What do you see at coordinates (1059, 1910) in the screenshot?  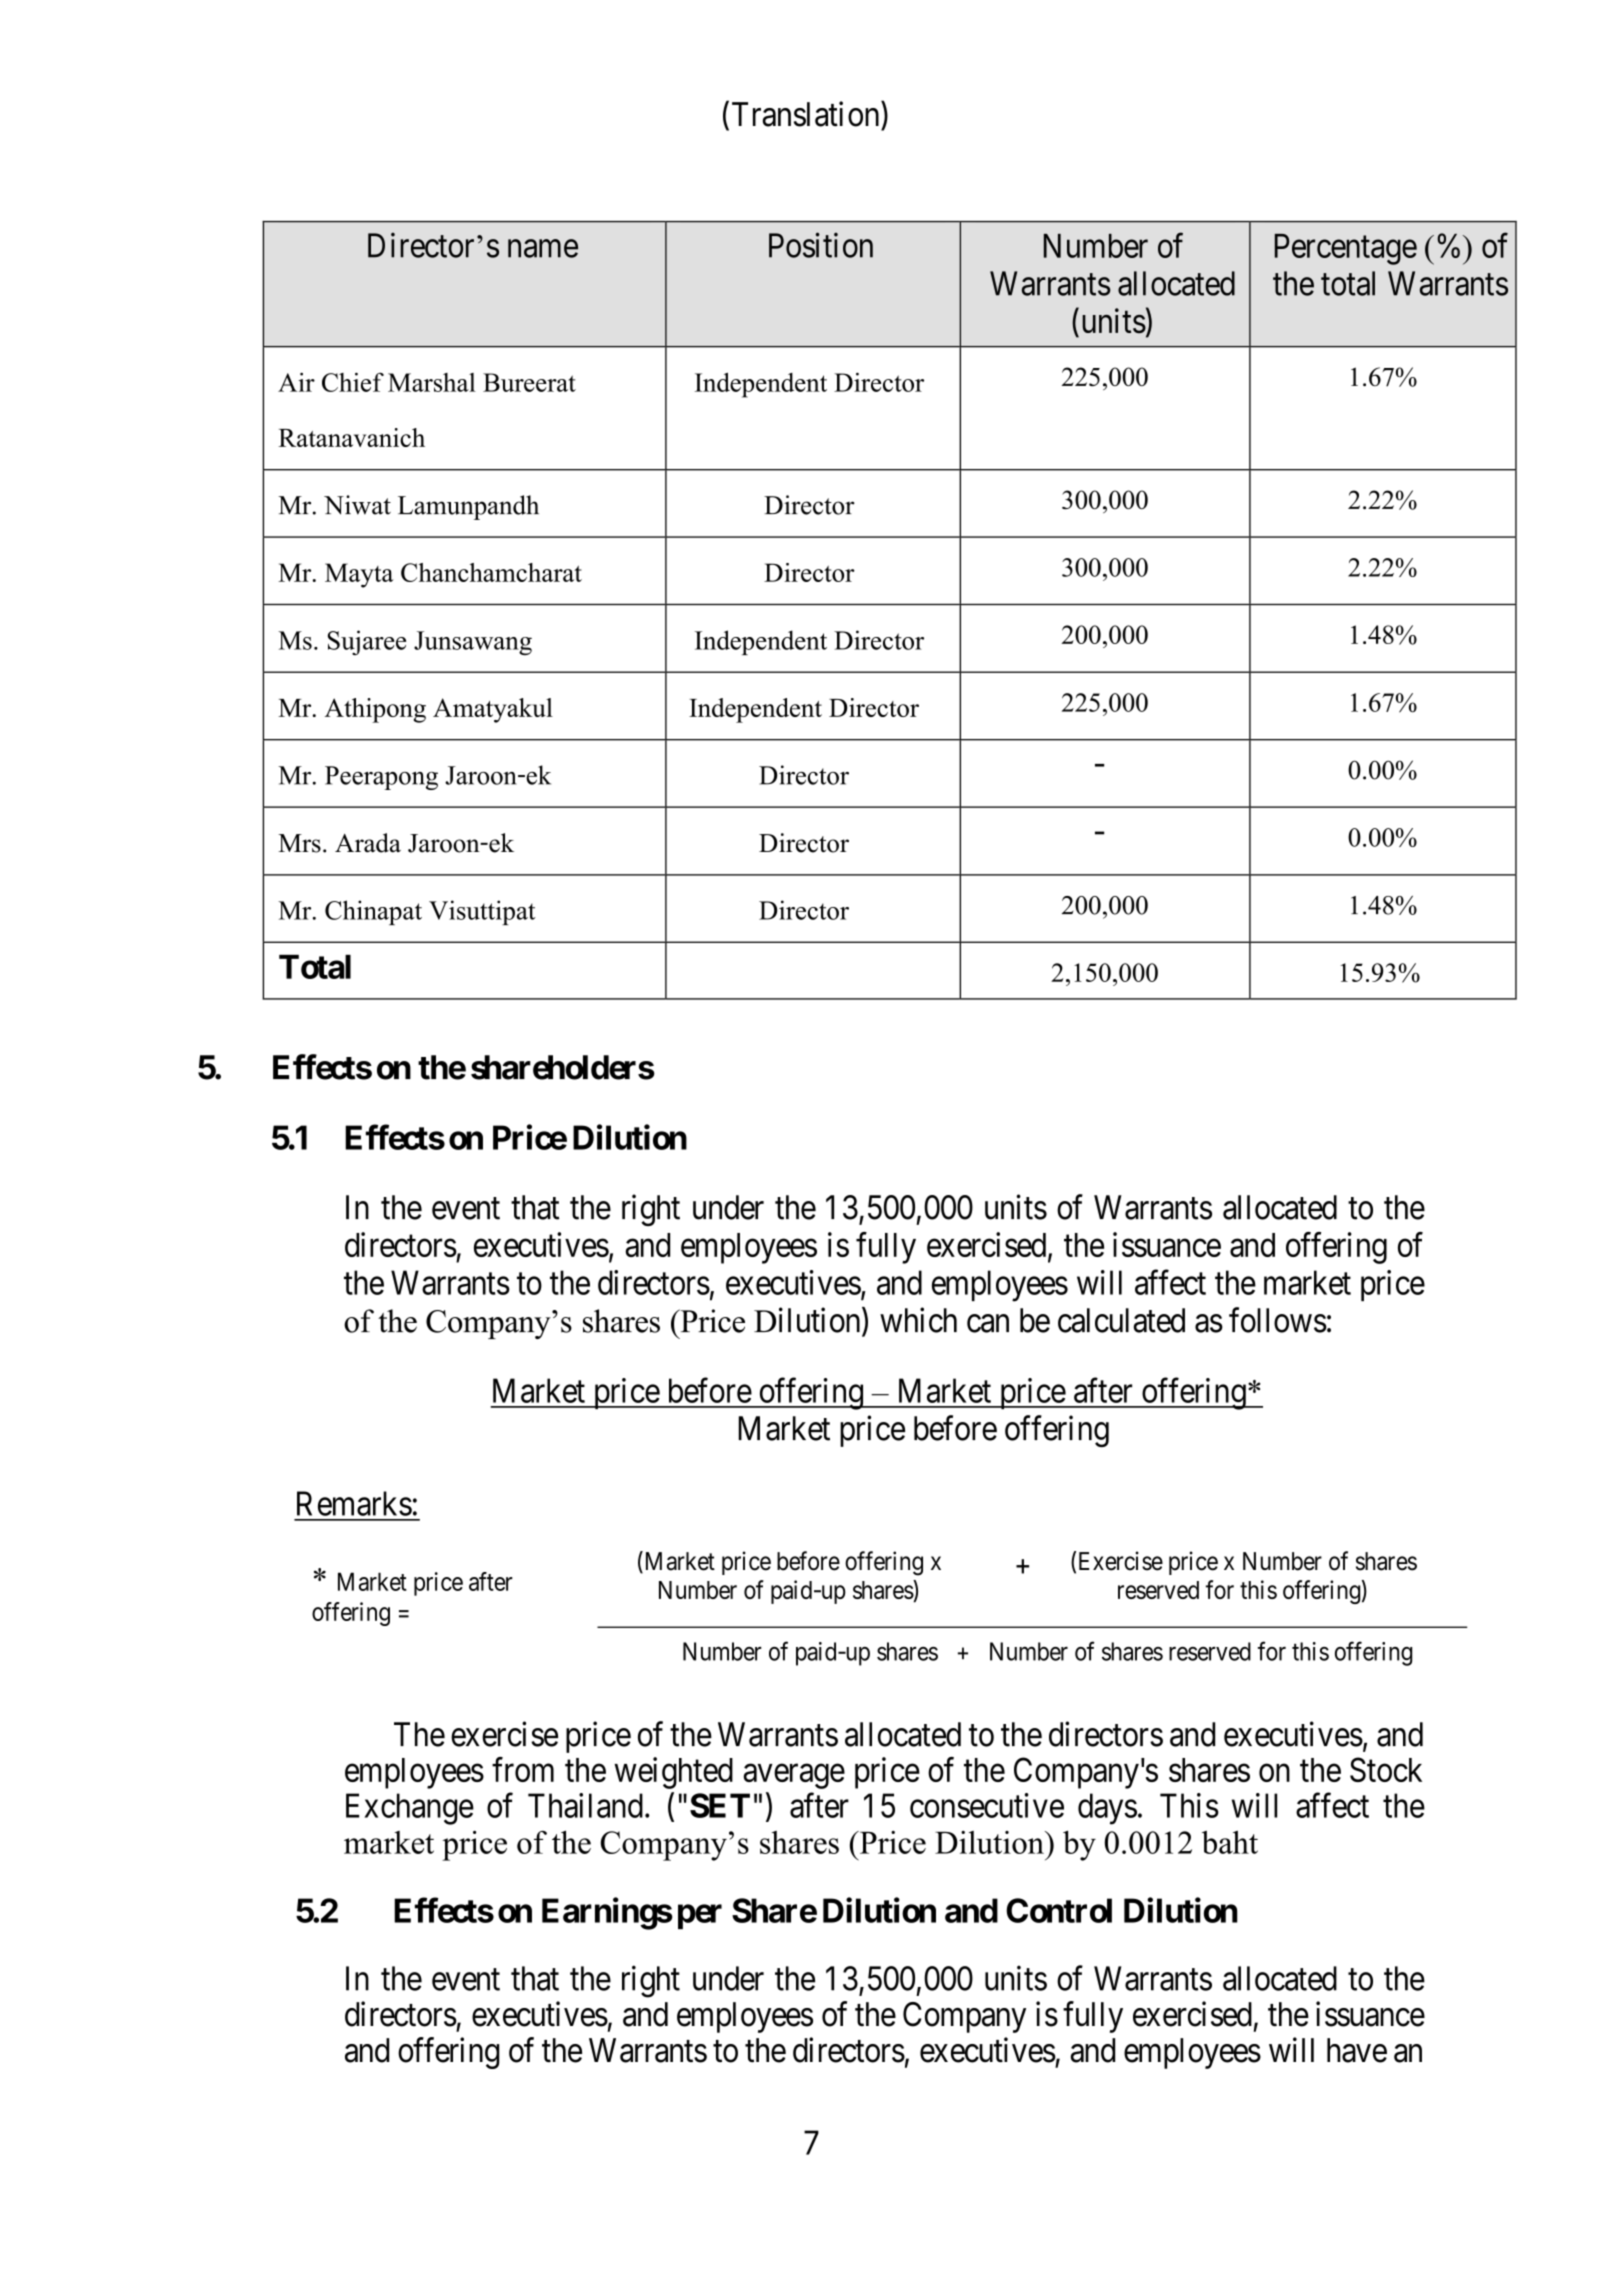 I see `Control` at bounding box center [1059, 1910].
